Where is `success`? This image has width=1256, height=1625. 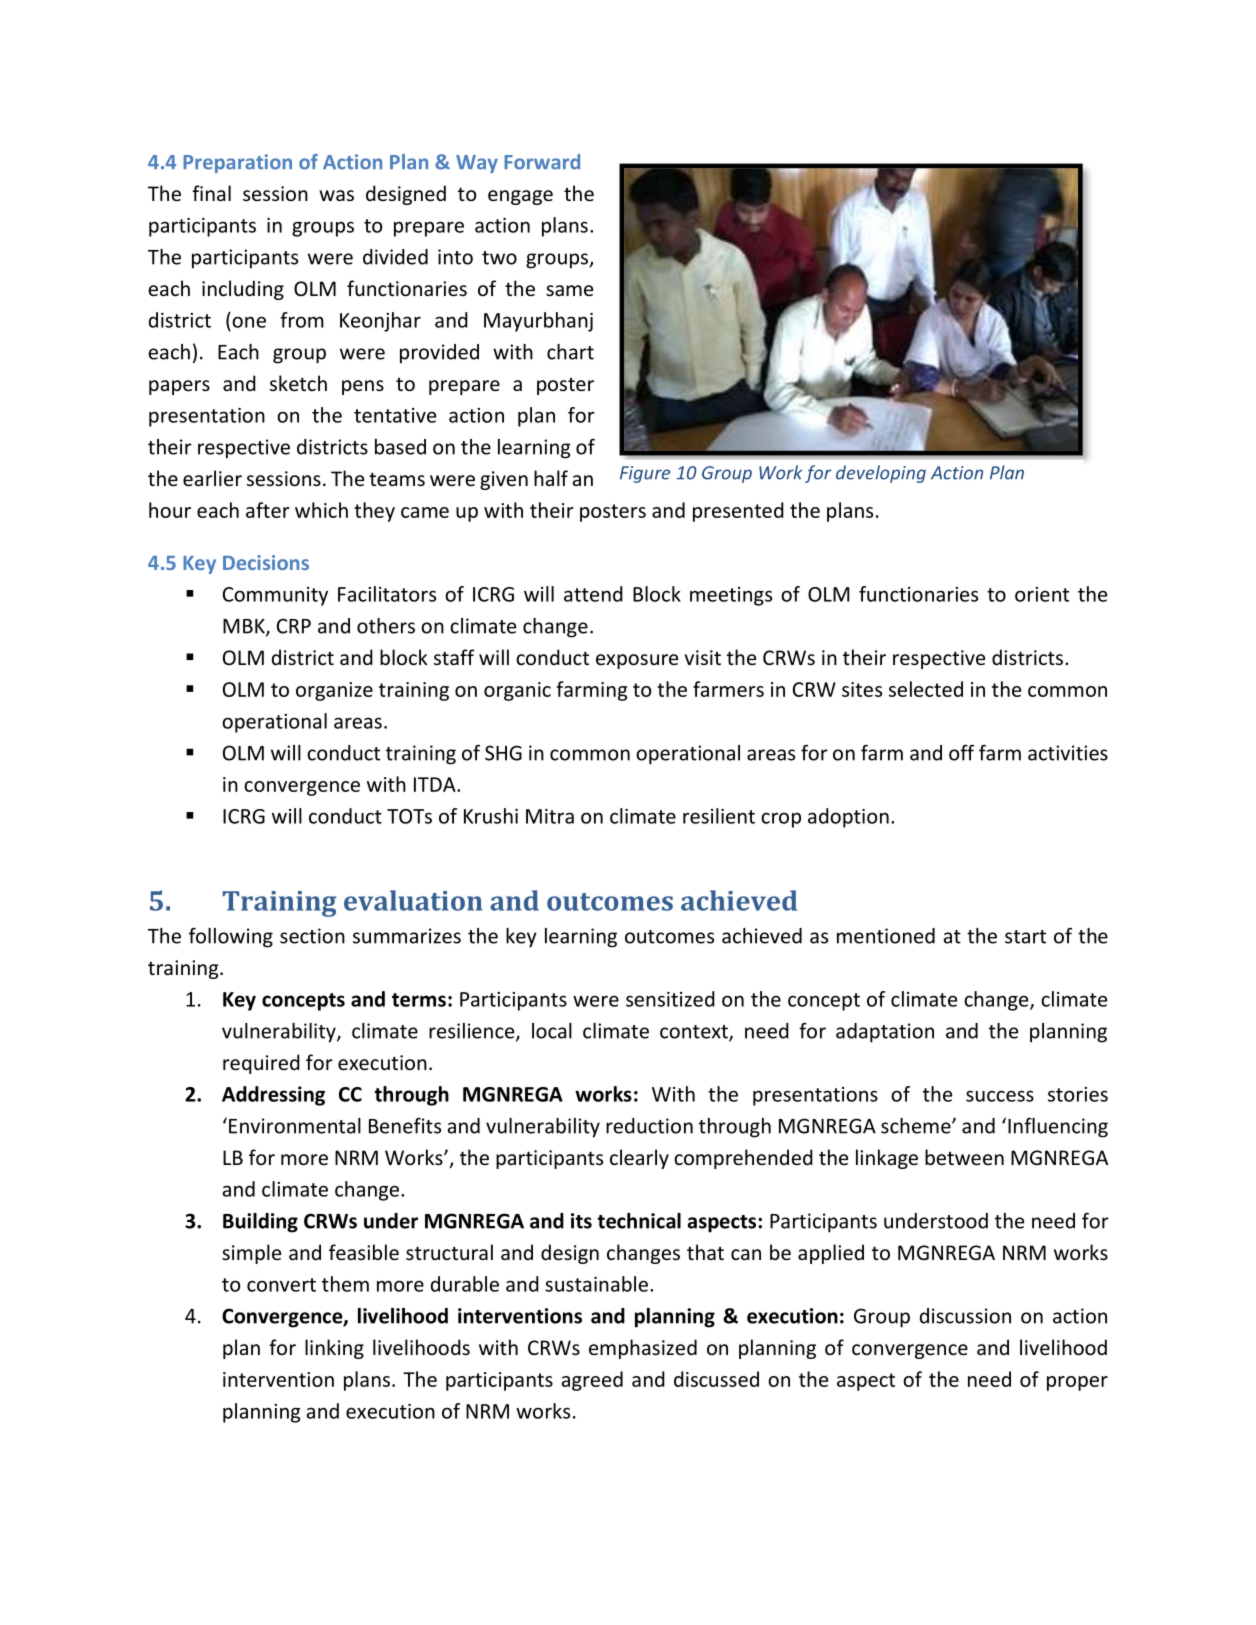
success is located at coordinates (1000, 1096).
